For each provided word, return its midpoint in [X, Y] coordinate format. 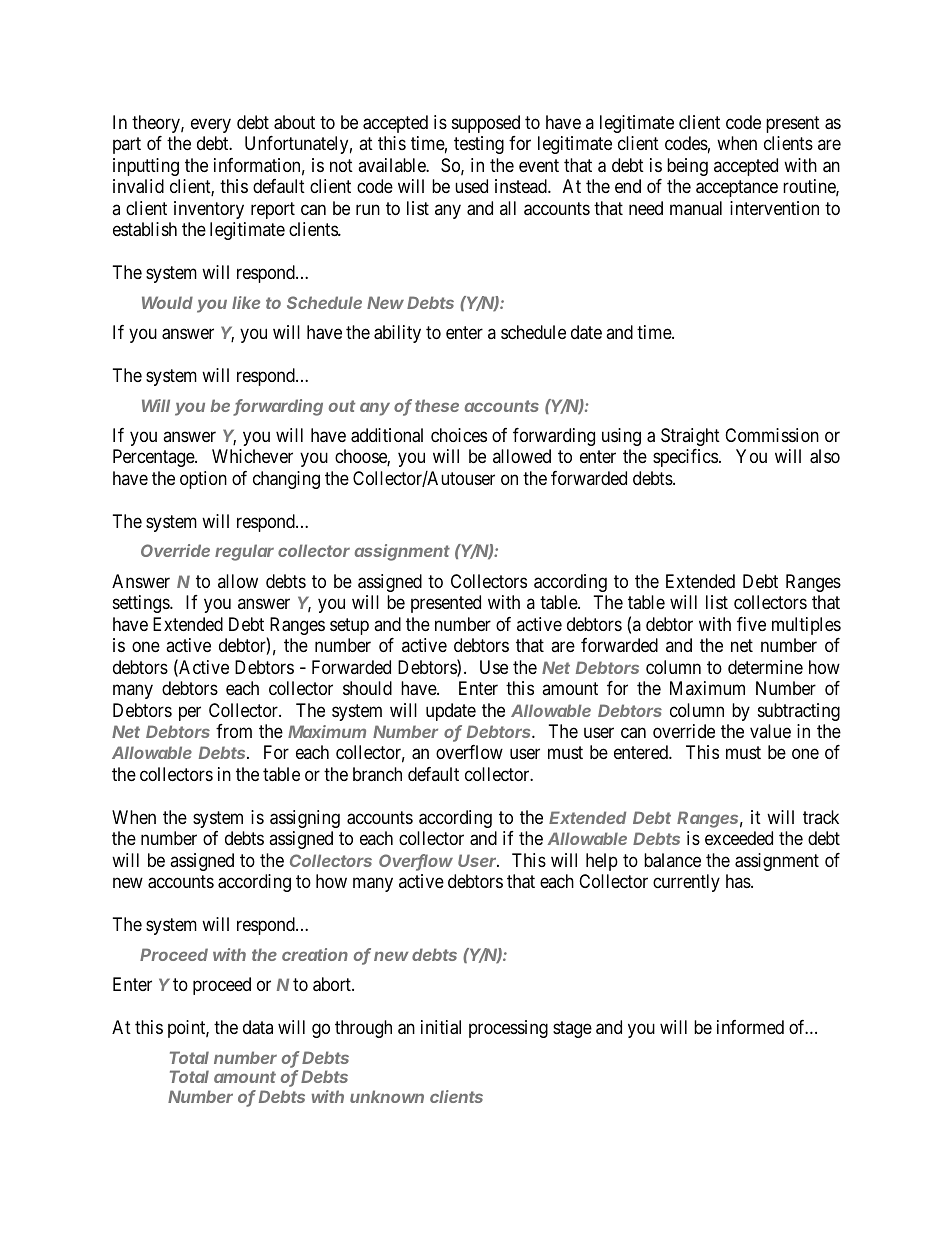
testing [479, 145]
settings [142, 604]
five [751, 624]
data [258, 1027]
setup [349, 626]
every [211, 125]
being [687, 167]
